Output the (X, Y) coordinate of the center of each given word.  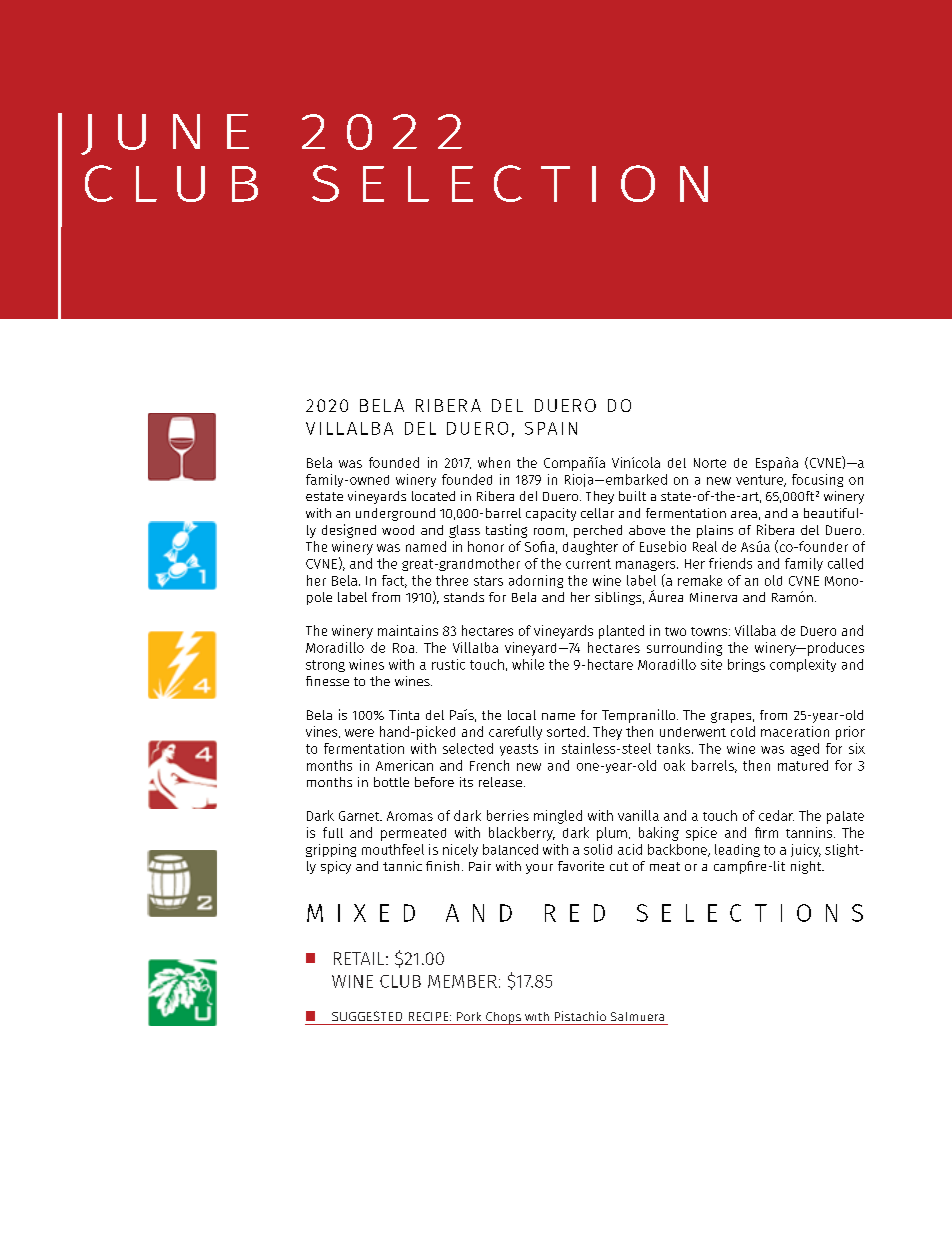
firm (766, 832)
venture (760, 481)
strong (325, 666)
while (528, 664)
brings (746, 665)
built (632, 496)
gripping (331, 850)
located (433, 496)
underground (395, 514)
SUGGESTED (367, 1016)
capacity (551, 514)
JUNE (165, 134)
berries (508, 815)
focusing (817, 480)
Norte (710, 463)
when (494, 462)
